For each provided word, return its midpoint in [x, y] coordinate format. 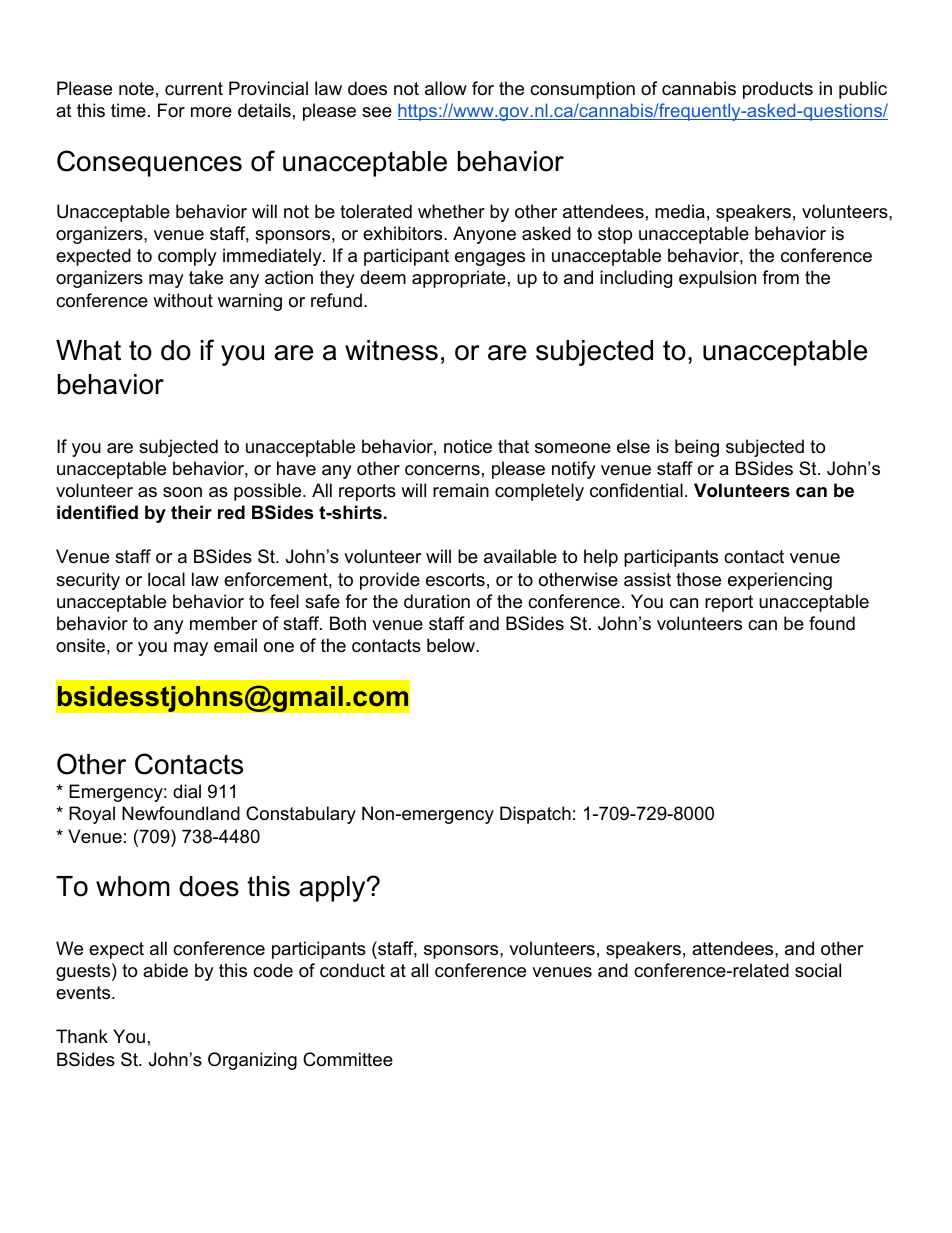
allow [446, 88]
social [818, 970]
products [778, 90]
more [211, 112]
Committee [348, 1059]
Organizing [252, 1061]
